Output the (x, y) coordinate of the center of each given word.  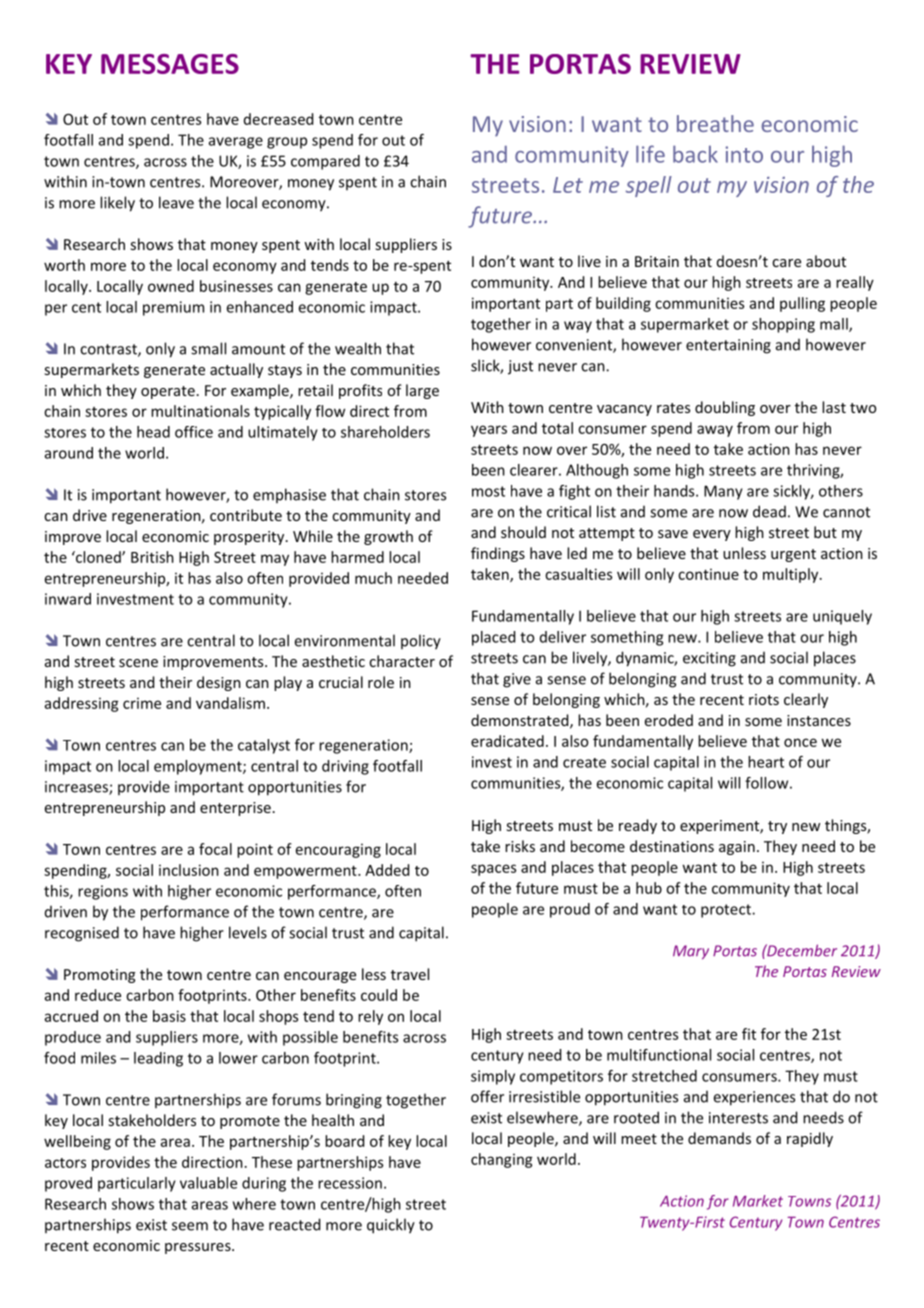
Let (568, 185)
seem (190, 1226)
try (777, 827)
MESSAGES (170, 64)
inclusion (189, 870)
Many (723, 492)
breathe (715, 123)
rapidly (810, 1139)
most (488, 491)
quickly (391, 1226)
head (153, 432)
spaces (493, 870)
